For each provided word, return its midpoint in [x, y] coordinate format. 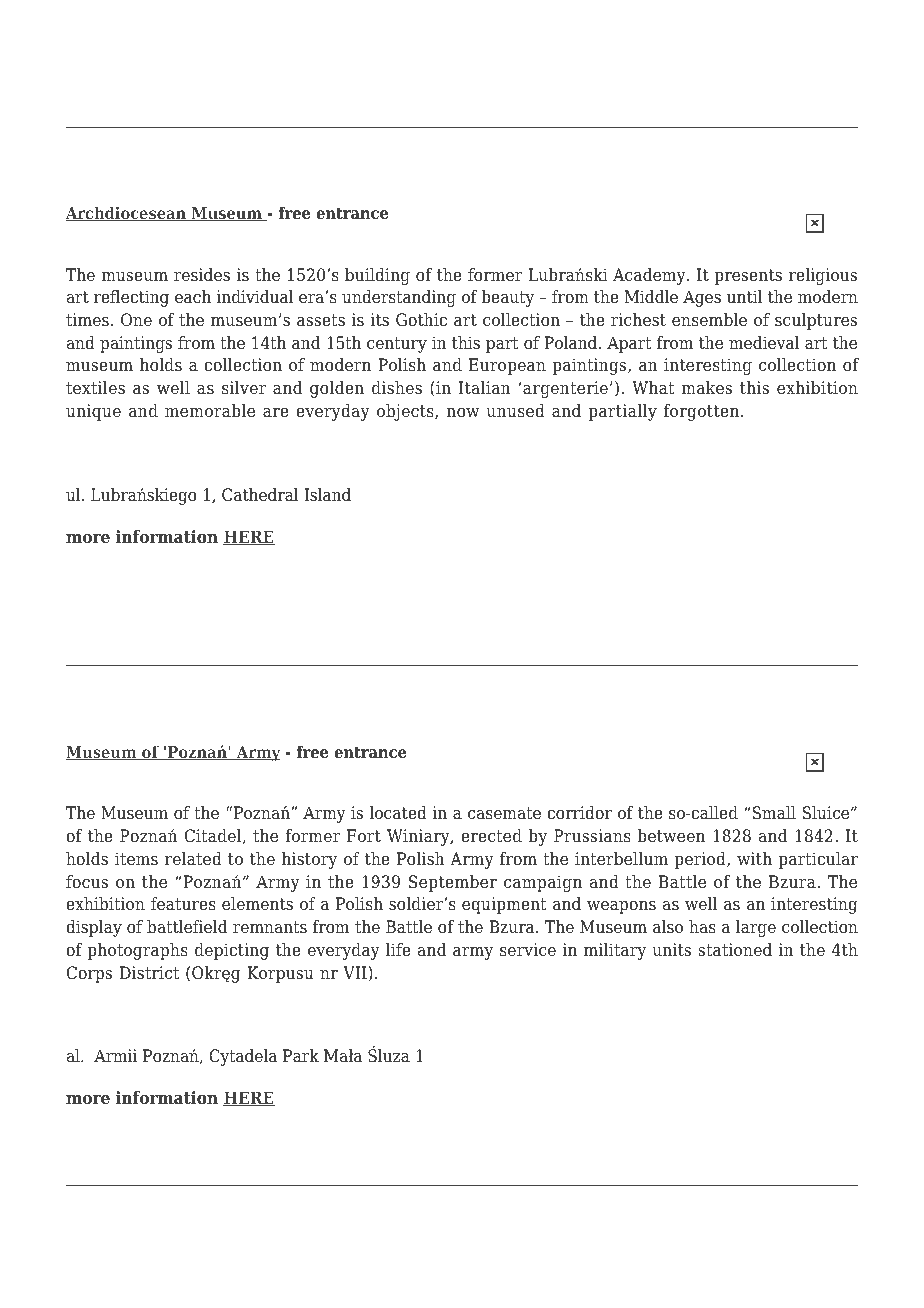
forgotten [703, 412]
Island [327, 495]
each [193, 297]
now [463, 413]
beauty [507, 298]
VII [356, 974]
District [149, 973]
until [744, 297]
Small [773, 813]
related [193, 859]
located [398, 813]
